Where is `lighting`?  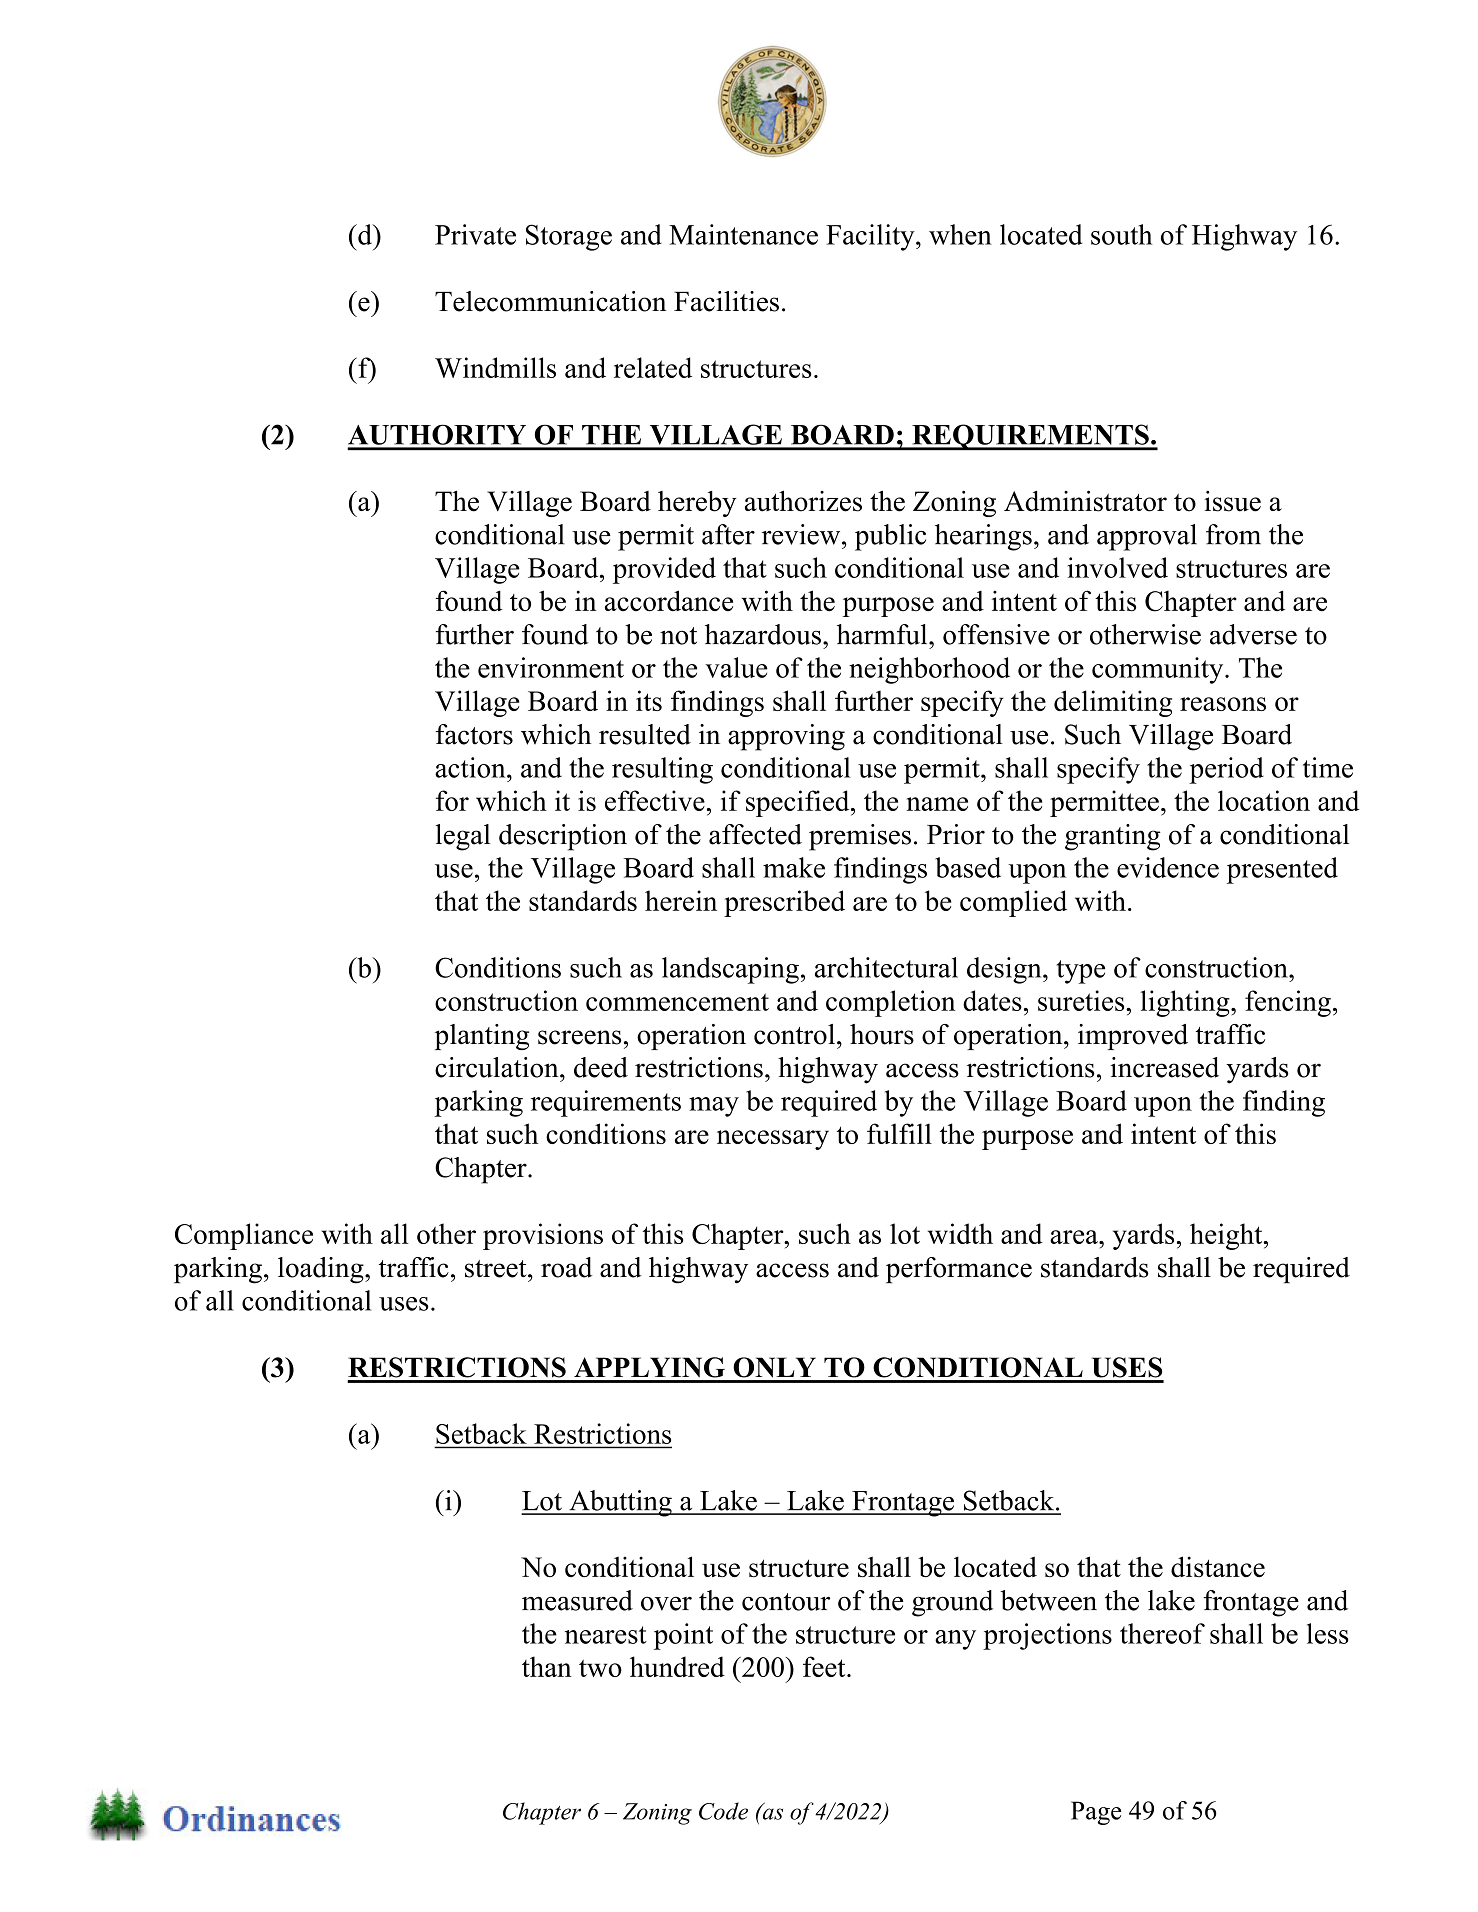 lighting is located at coordinates (1186, 1003).
